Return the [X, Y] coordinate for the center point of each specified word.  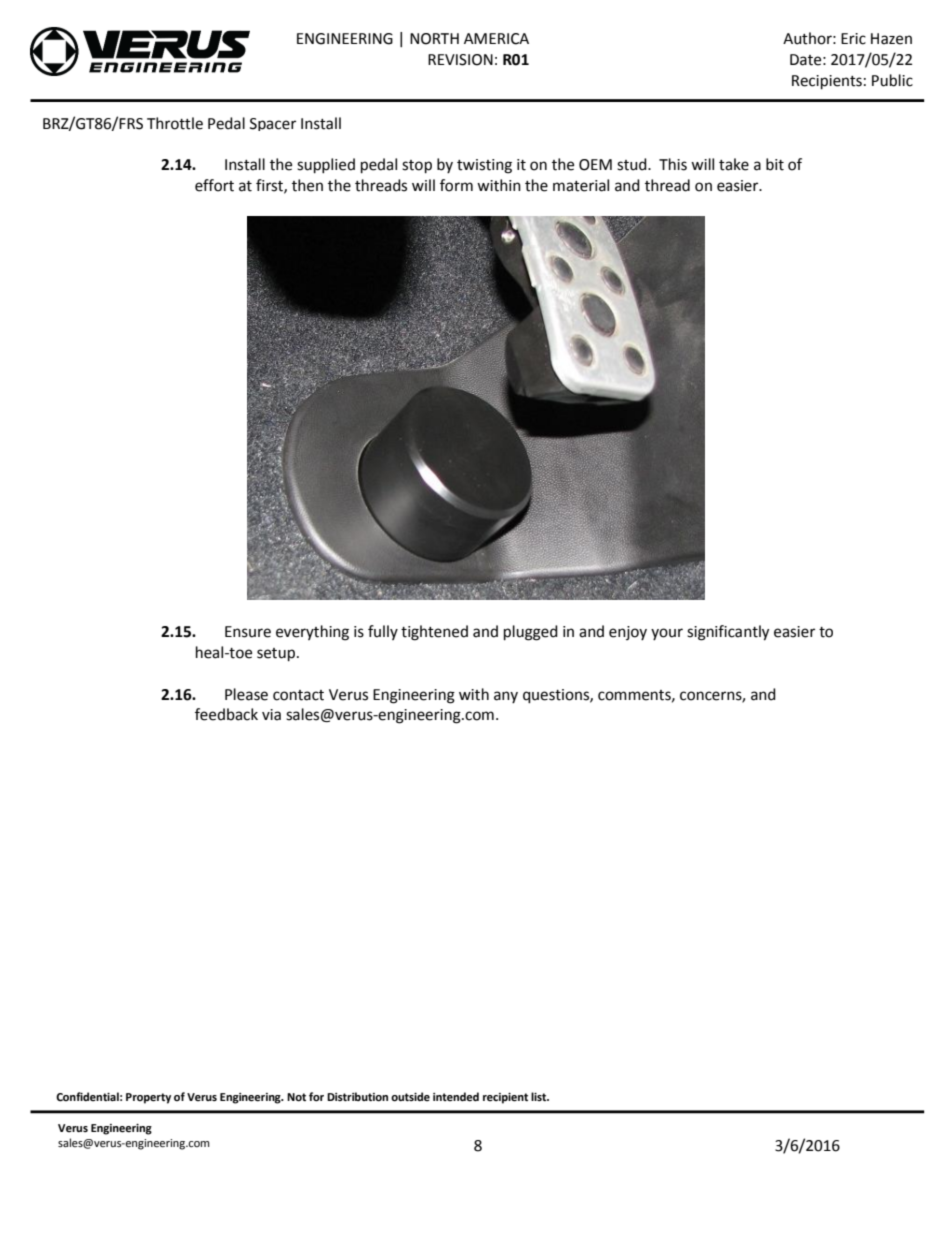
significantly [728, 633]
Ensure [248, 632]
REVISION [460, 60]
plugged [531, 633]
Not [296, 1097]
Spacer [273, 124]
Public [892, 80]
